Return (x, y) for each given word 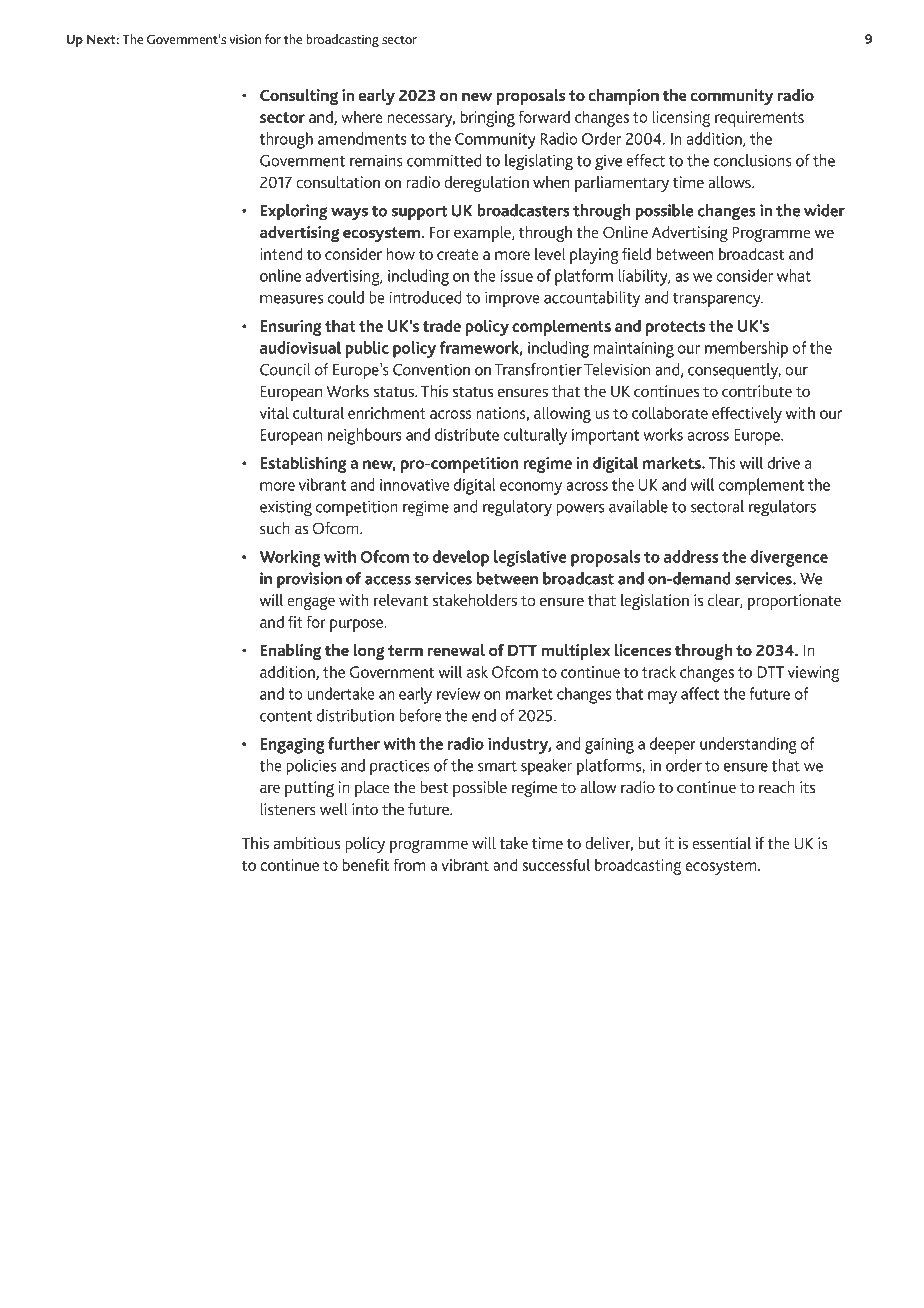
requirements (759, 119)
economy (531, 488)
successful (556, 864)
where (362, 117)
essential (721, 843)
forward (544, 116)
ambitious (307, 843)
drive (783, 463)
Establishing (303, 464)
